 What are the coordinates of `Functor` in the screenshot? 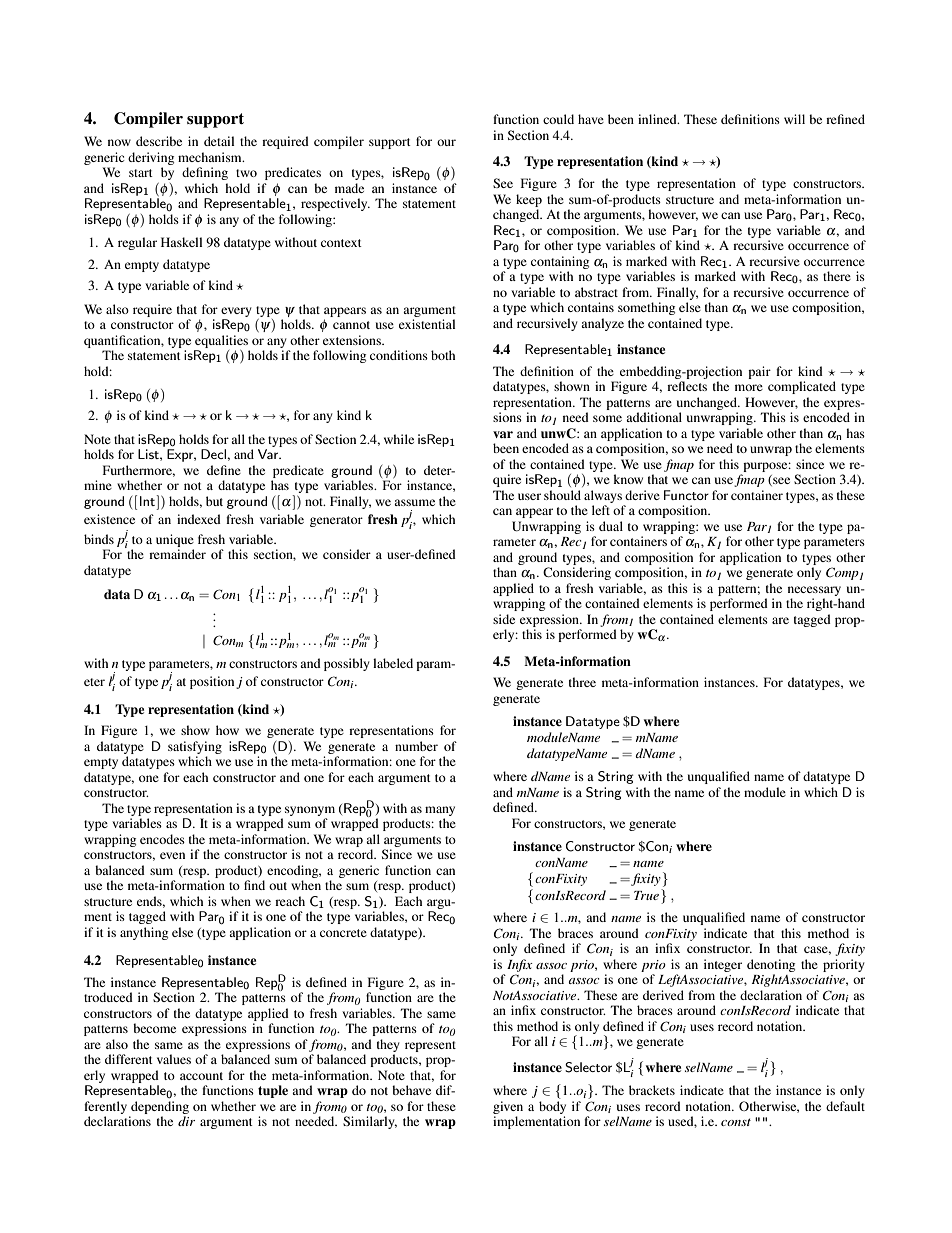 It's located at (686, 495).
